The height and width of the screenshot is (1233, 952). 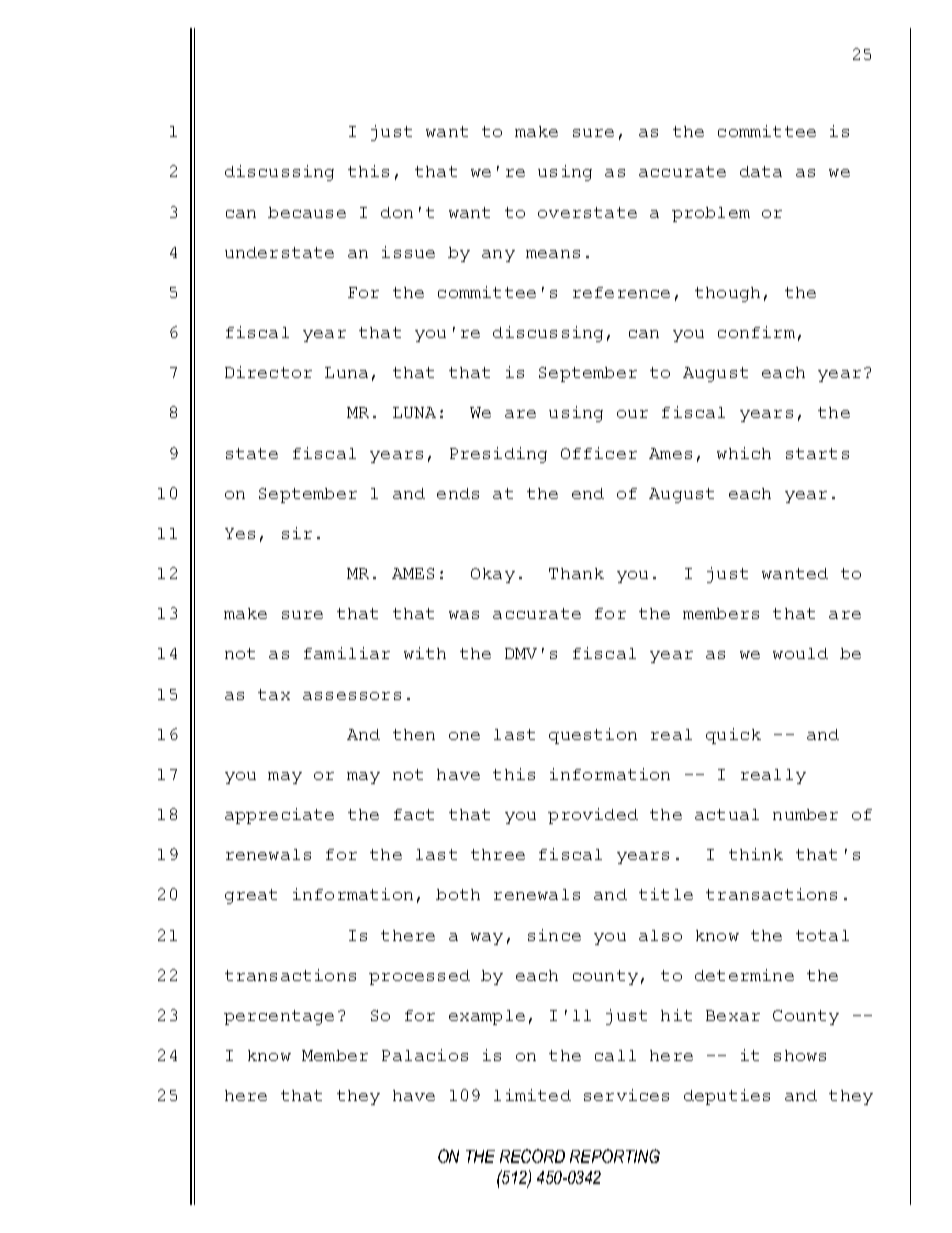 What do you see at coordinates (727, 814) in the screenshot?
I see `actual` at bounding box center [727, 814].
